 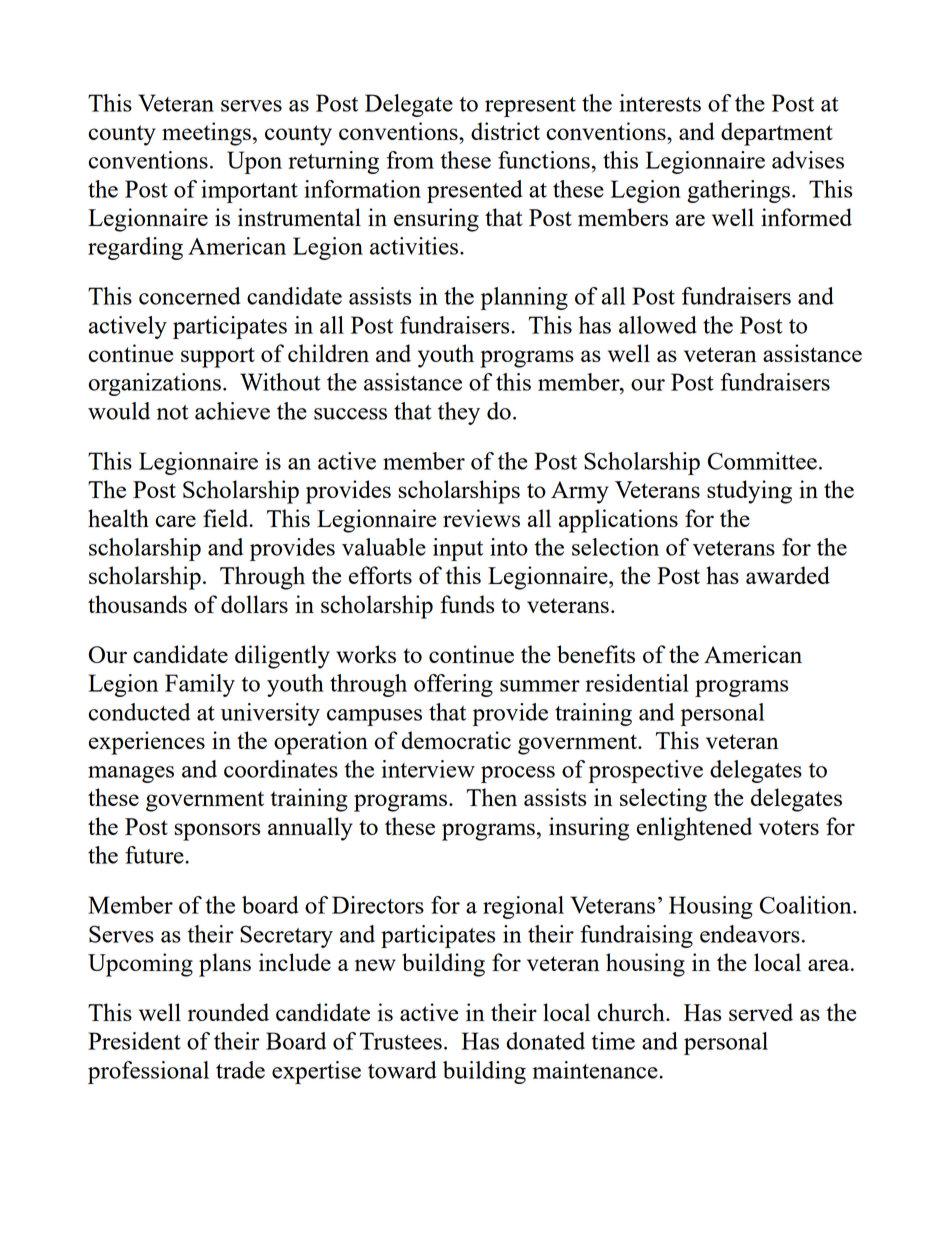 What do you see at coordinates (228, 1012) in the image?
I see `rounded` at bounding box center [228, 1012].
